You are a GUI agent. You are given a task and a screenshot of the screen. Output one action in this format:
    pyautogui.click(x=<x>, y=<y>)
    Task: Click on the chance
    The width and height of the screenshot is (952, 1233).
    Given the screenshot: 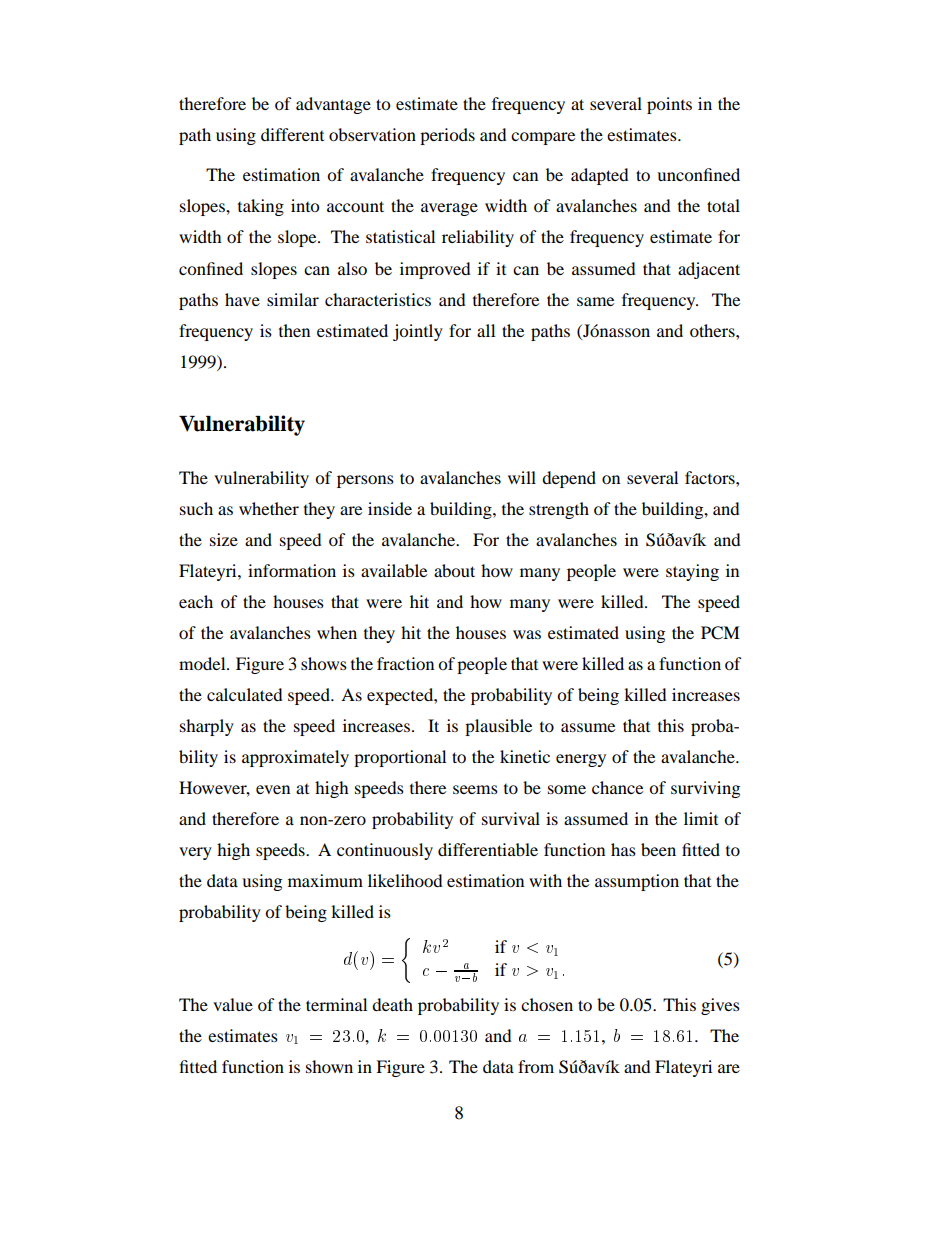 What is the action you would take?
    pyautogui.click(x=617, y=787)
